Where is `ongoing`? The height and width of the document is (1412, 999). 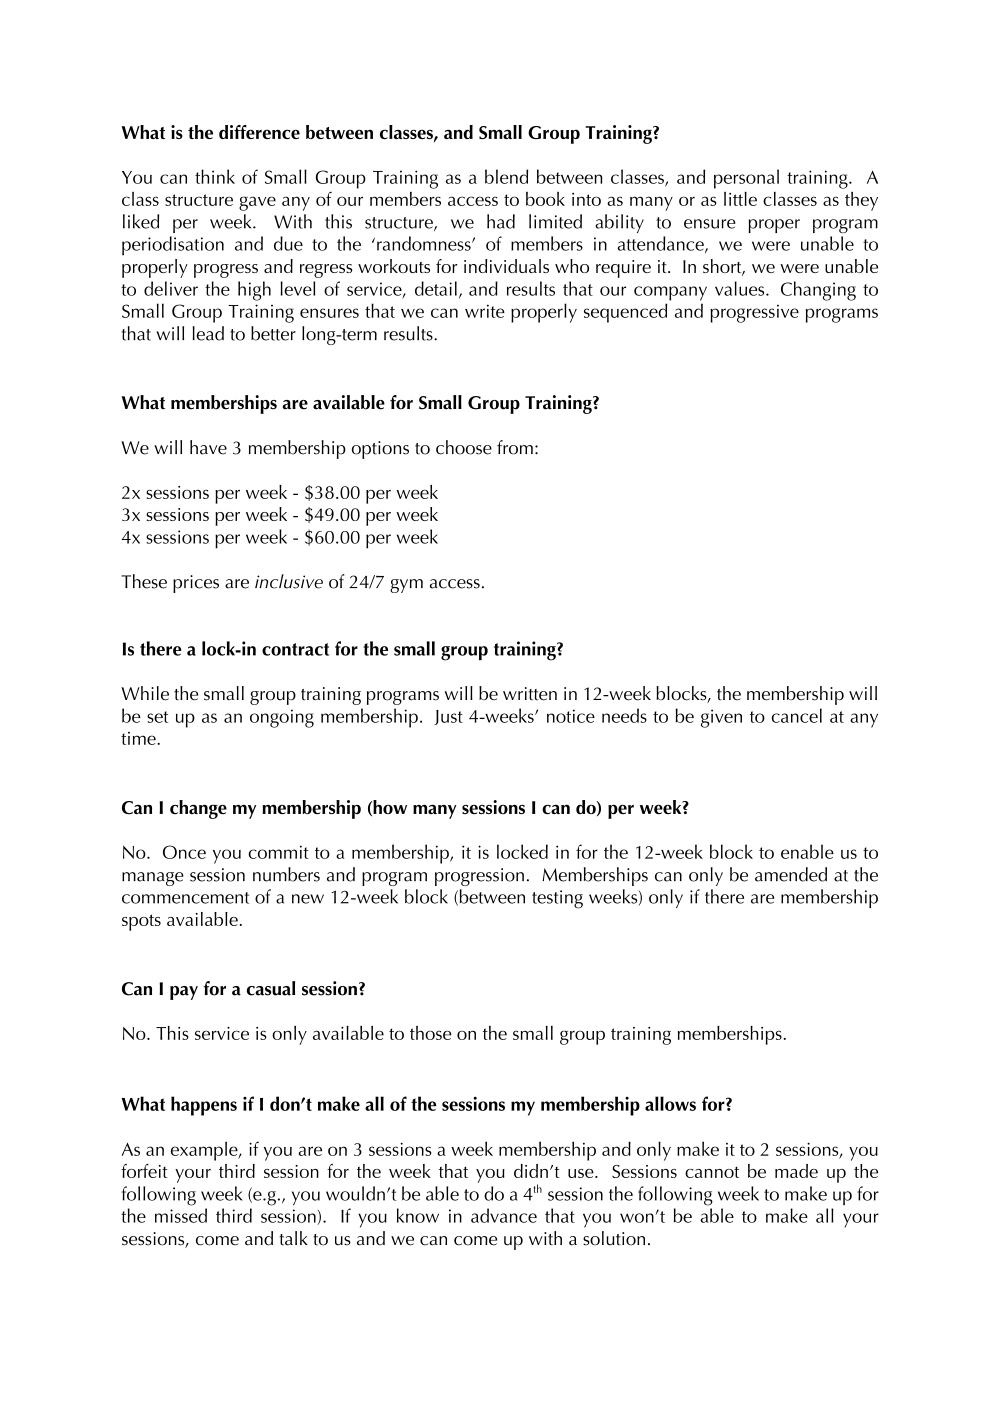
ongoing is located at coordinates (282, 718).
